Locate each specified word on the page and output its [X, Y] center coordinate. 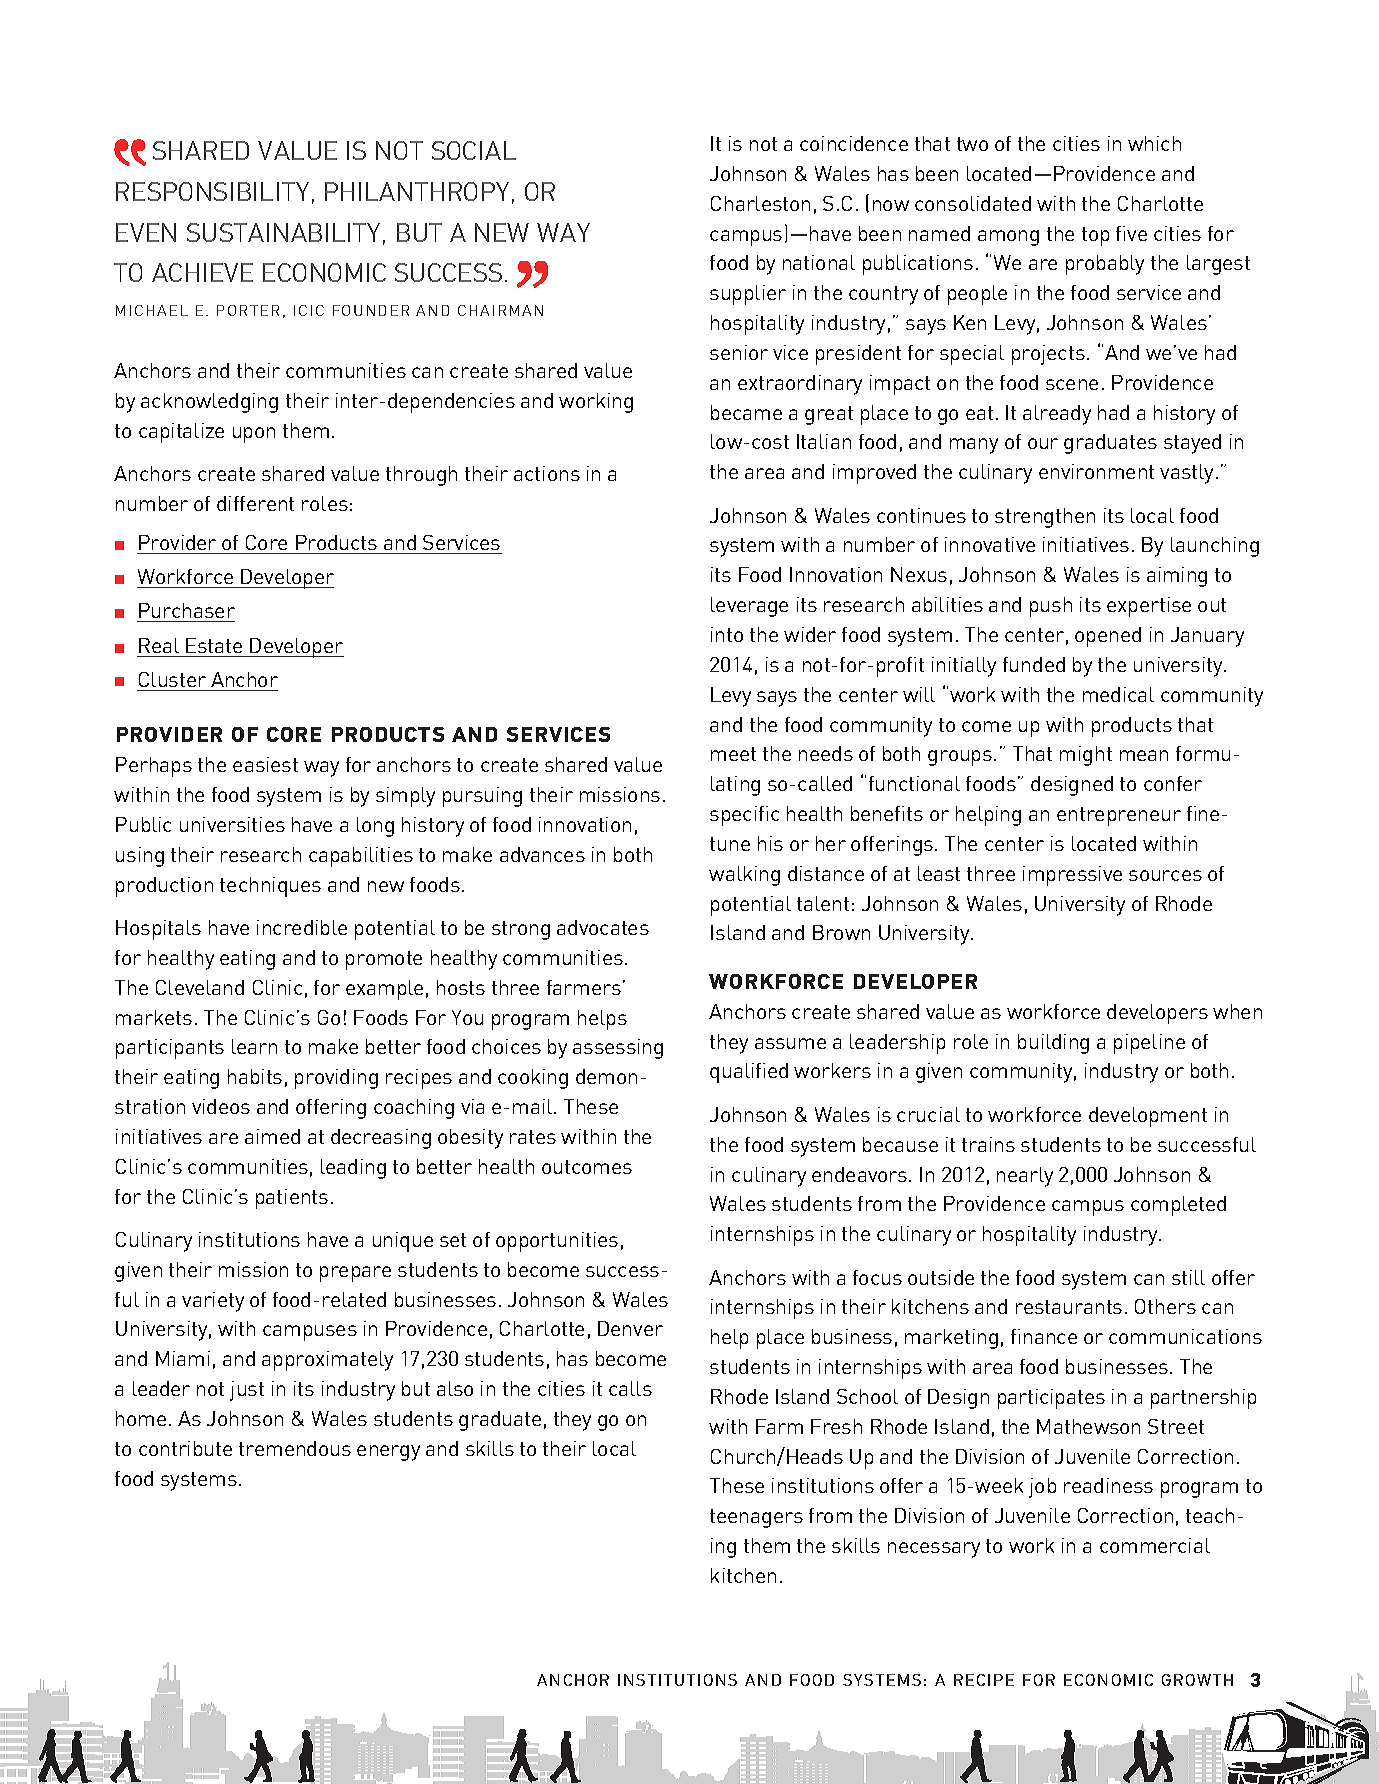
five [1131, 233]
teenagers [756, 1518]
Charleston [760, 203]
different [255, 503]
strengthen [1045, 518]
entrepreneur [1119, 816]
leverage [749, 607]
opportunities [557, 1242]
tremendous [295, 1448]
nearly [1025, 1177]
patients [292, 1199]
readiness [1108, 1485]
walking [744, 876]
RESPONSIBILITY [212, 191]
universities [232, 824]
